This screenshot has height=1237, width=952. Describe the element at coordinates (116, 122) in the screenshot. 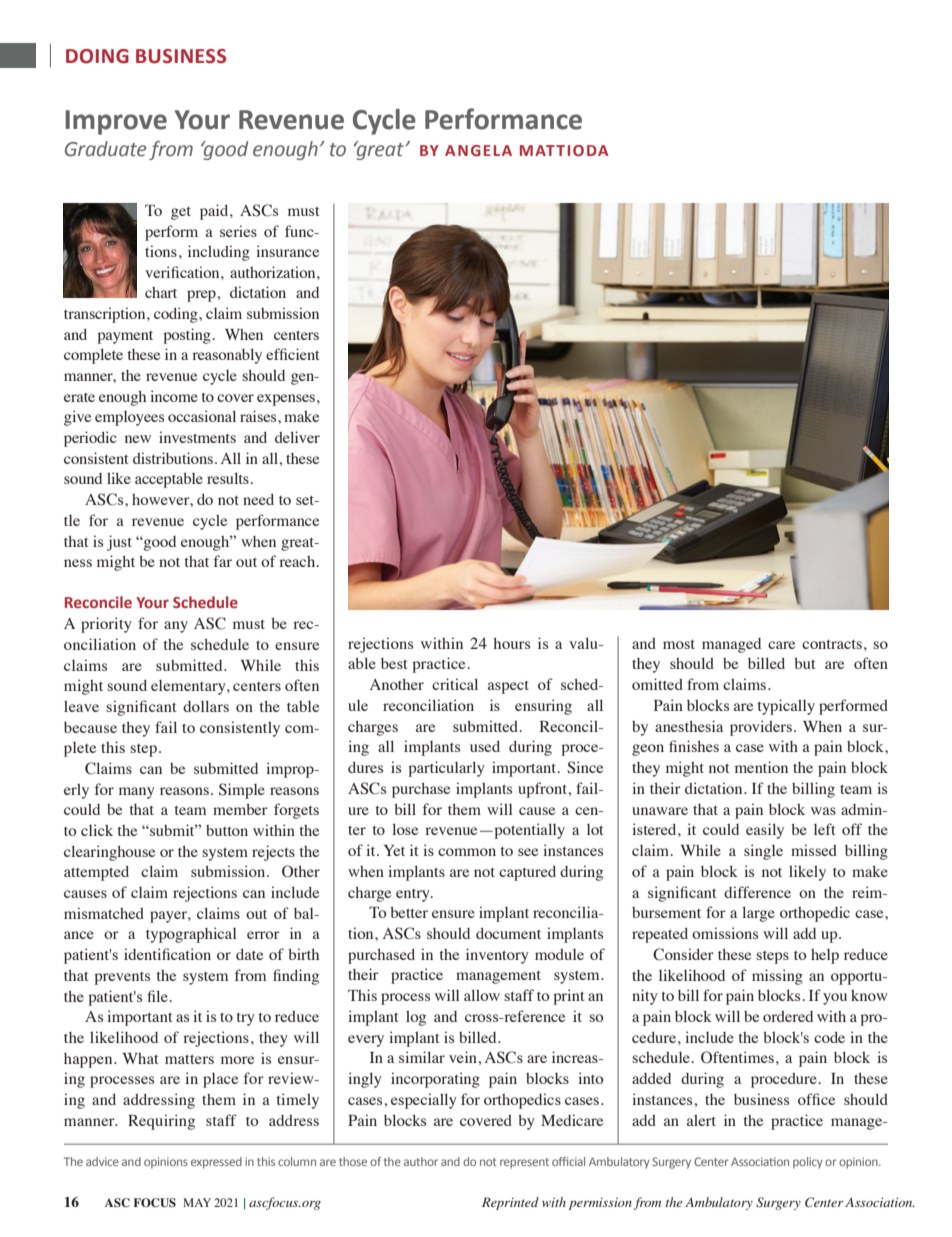

I see `Improve` at that location.
